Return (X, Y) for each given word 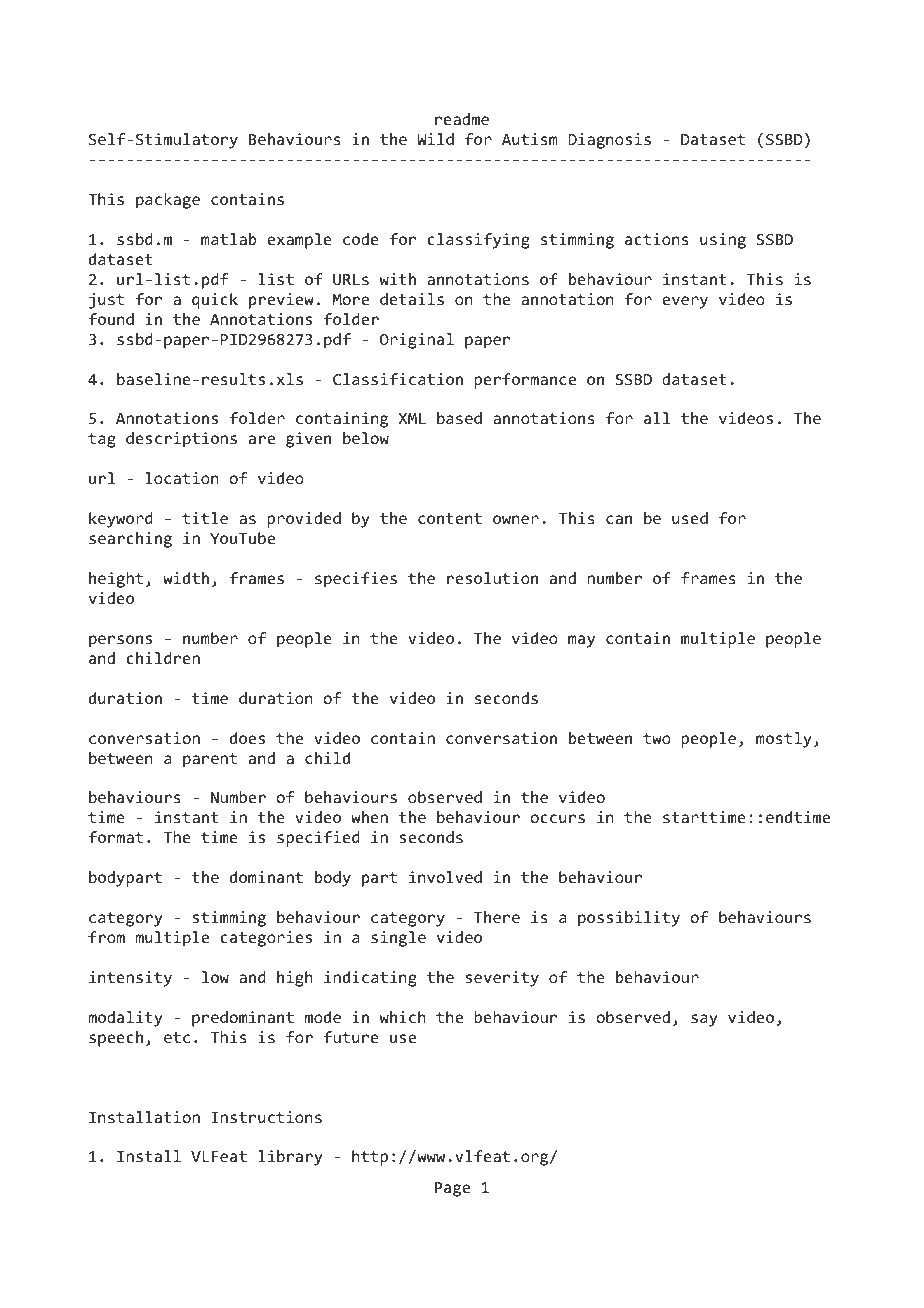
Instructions (266, 1117)
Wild (435, 139)
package (168, 201)
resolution (492, 578)
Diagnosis (609, 141)
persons (120, 641)
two (657, 738)
